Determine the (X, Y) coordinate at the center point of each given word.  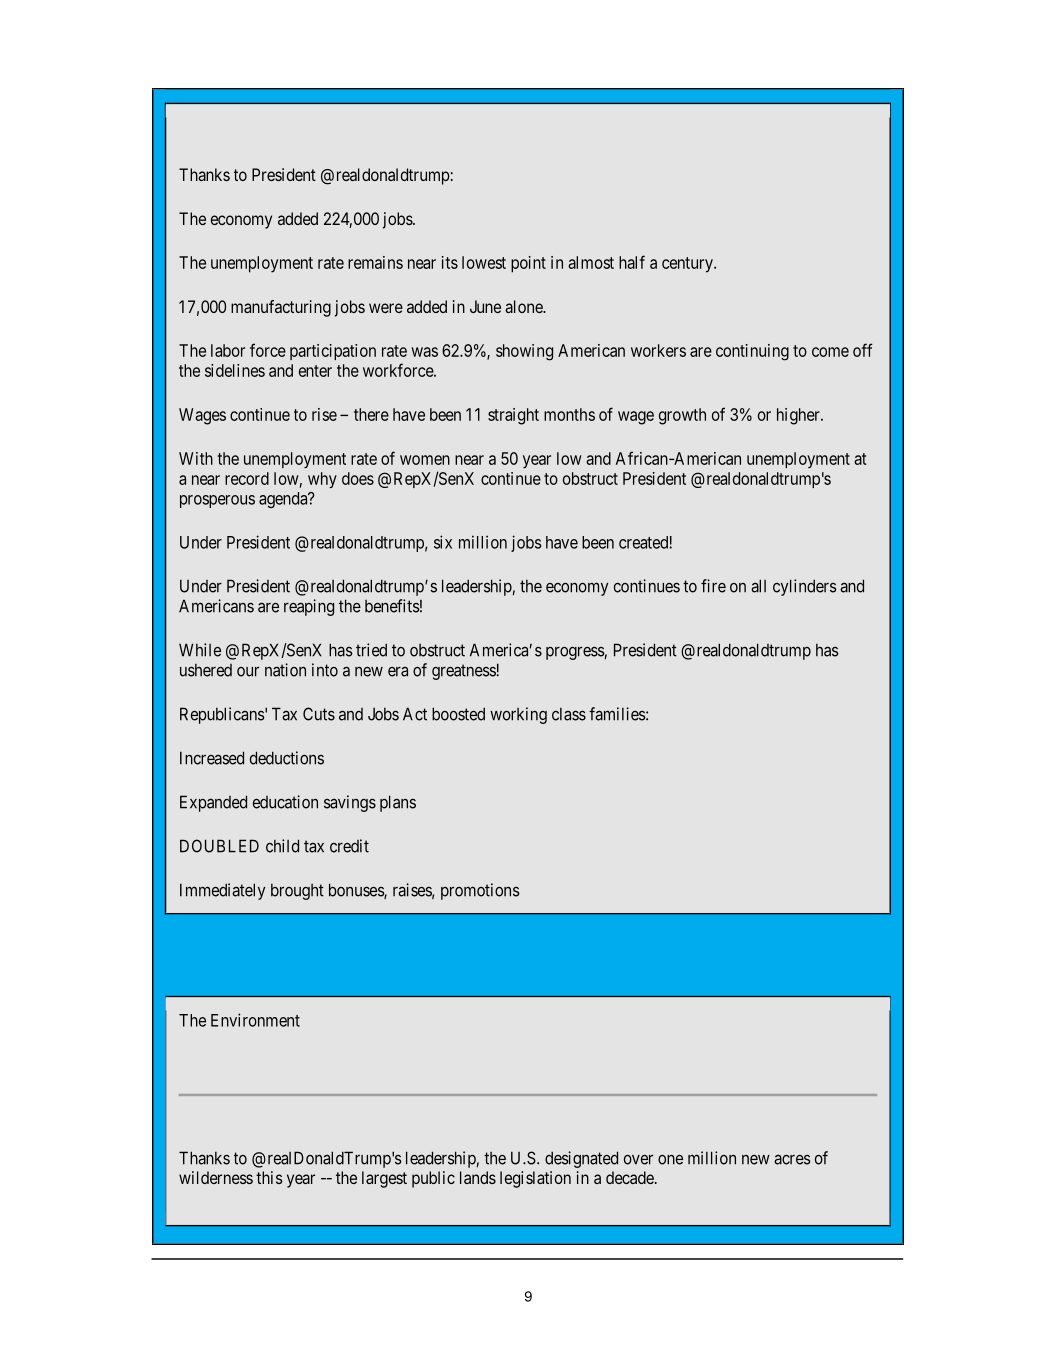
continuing (752, 352)
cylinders (805, 587)
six (443, 542)
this (269, 1177)
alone (524, 306)
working (518, 715)
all (758, 586)
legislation (535, 1179)
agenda (284, 500)
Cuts (319, 714)
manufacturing (281, 308)
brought (297, 892)
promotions (480, 891)
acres (792, 1160)
